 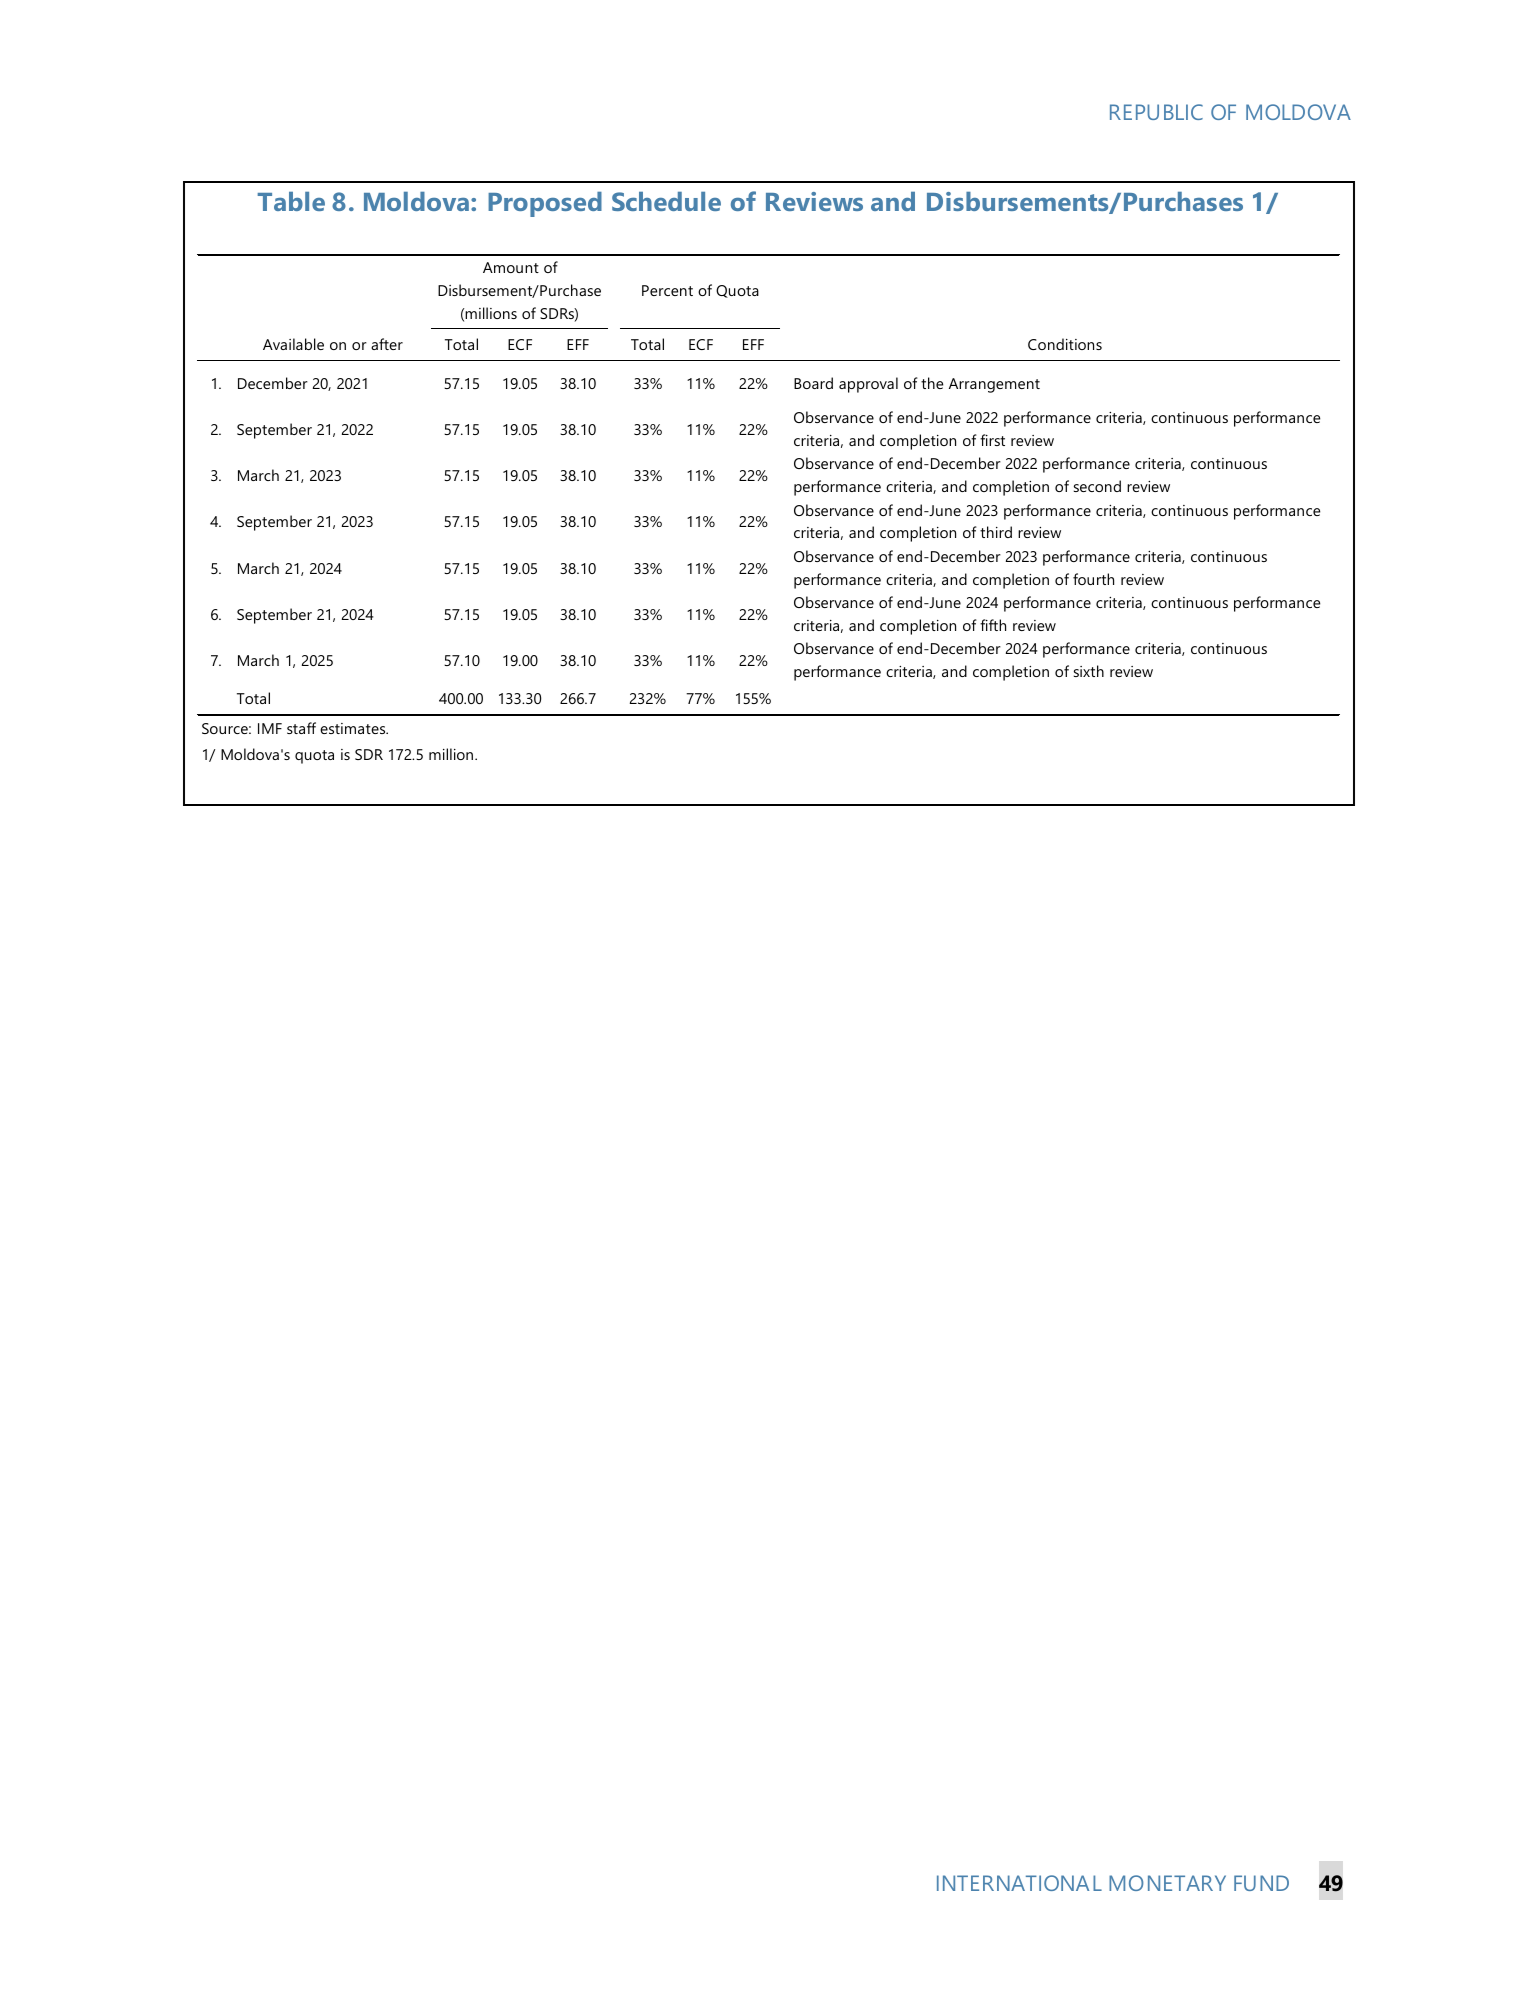 What do you see at coordinates (1089, 671) in the page?
I see `sixth` at bounding box center [1089, 671].
